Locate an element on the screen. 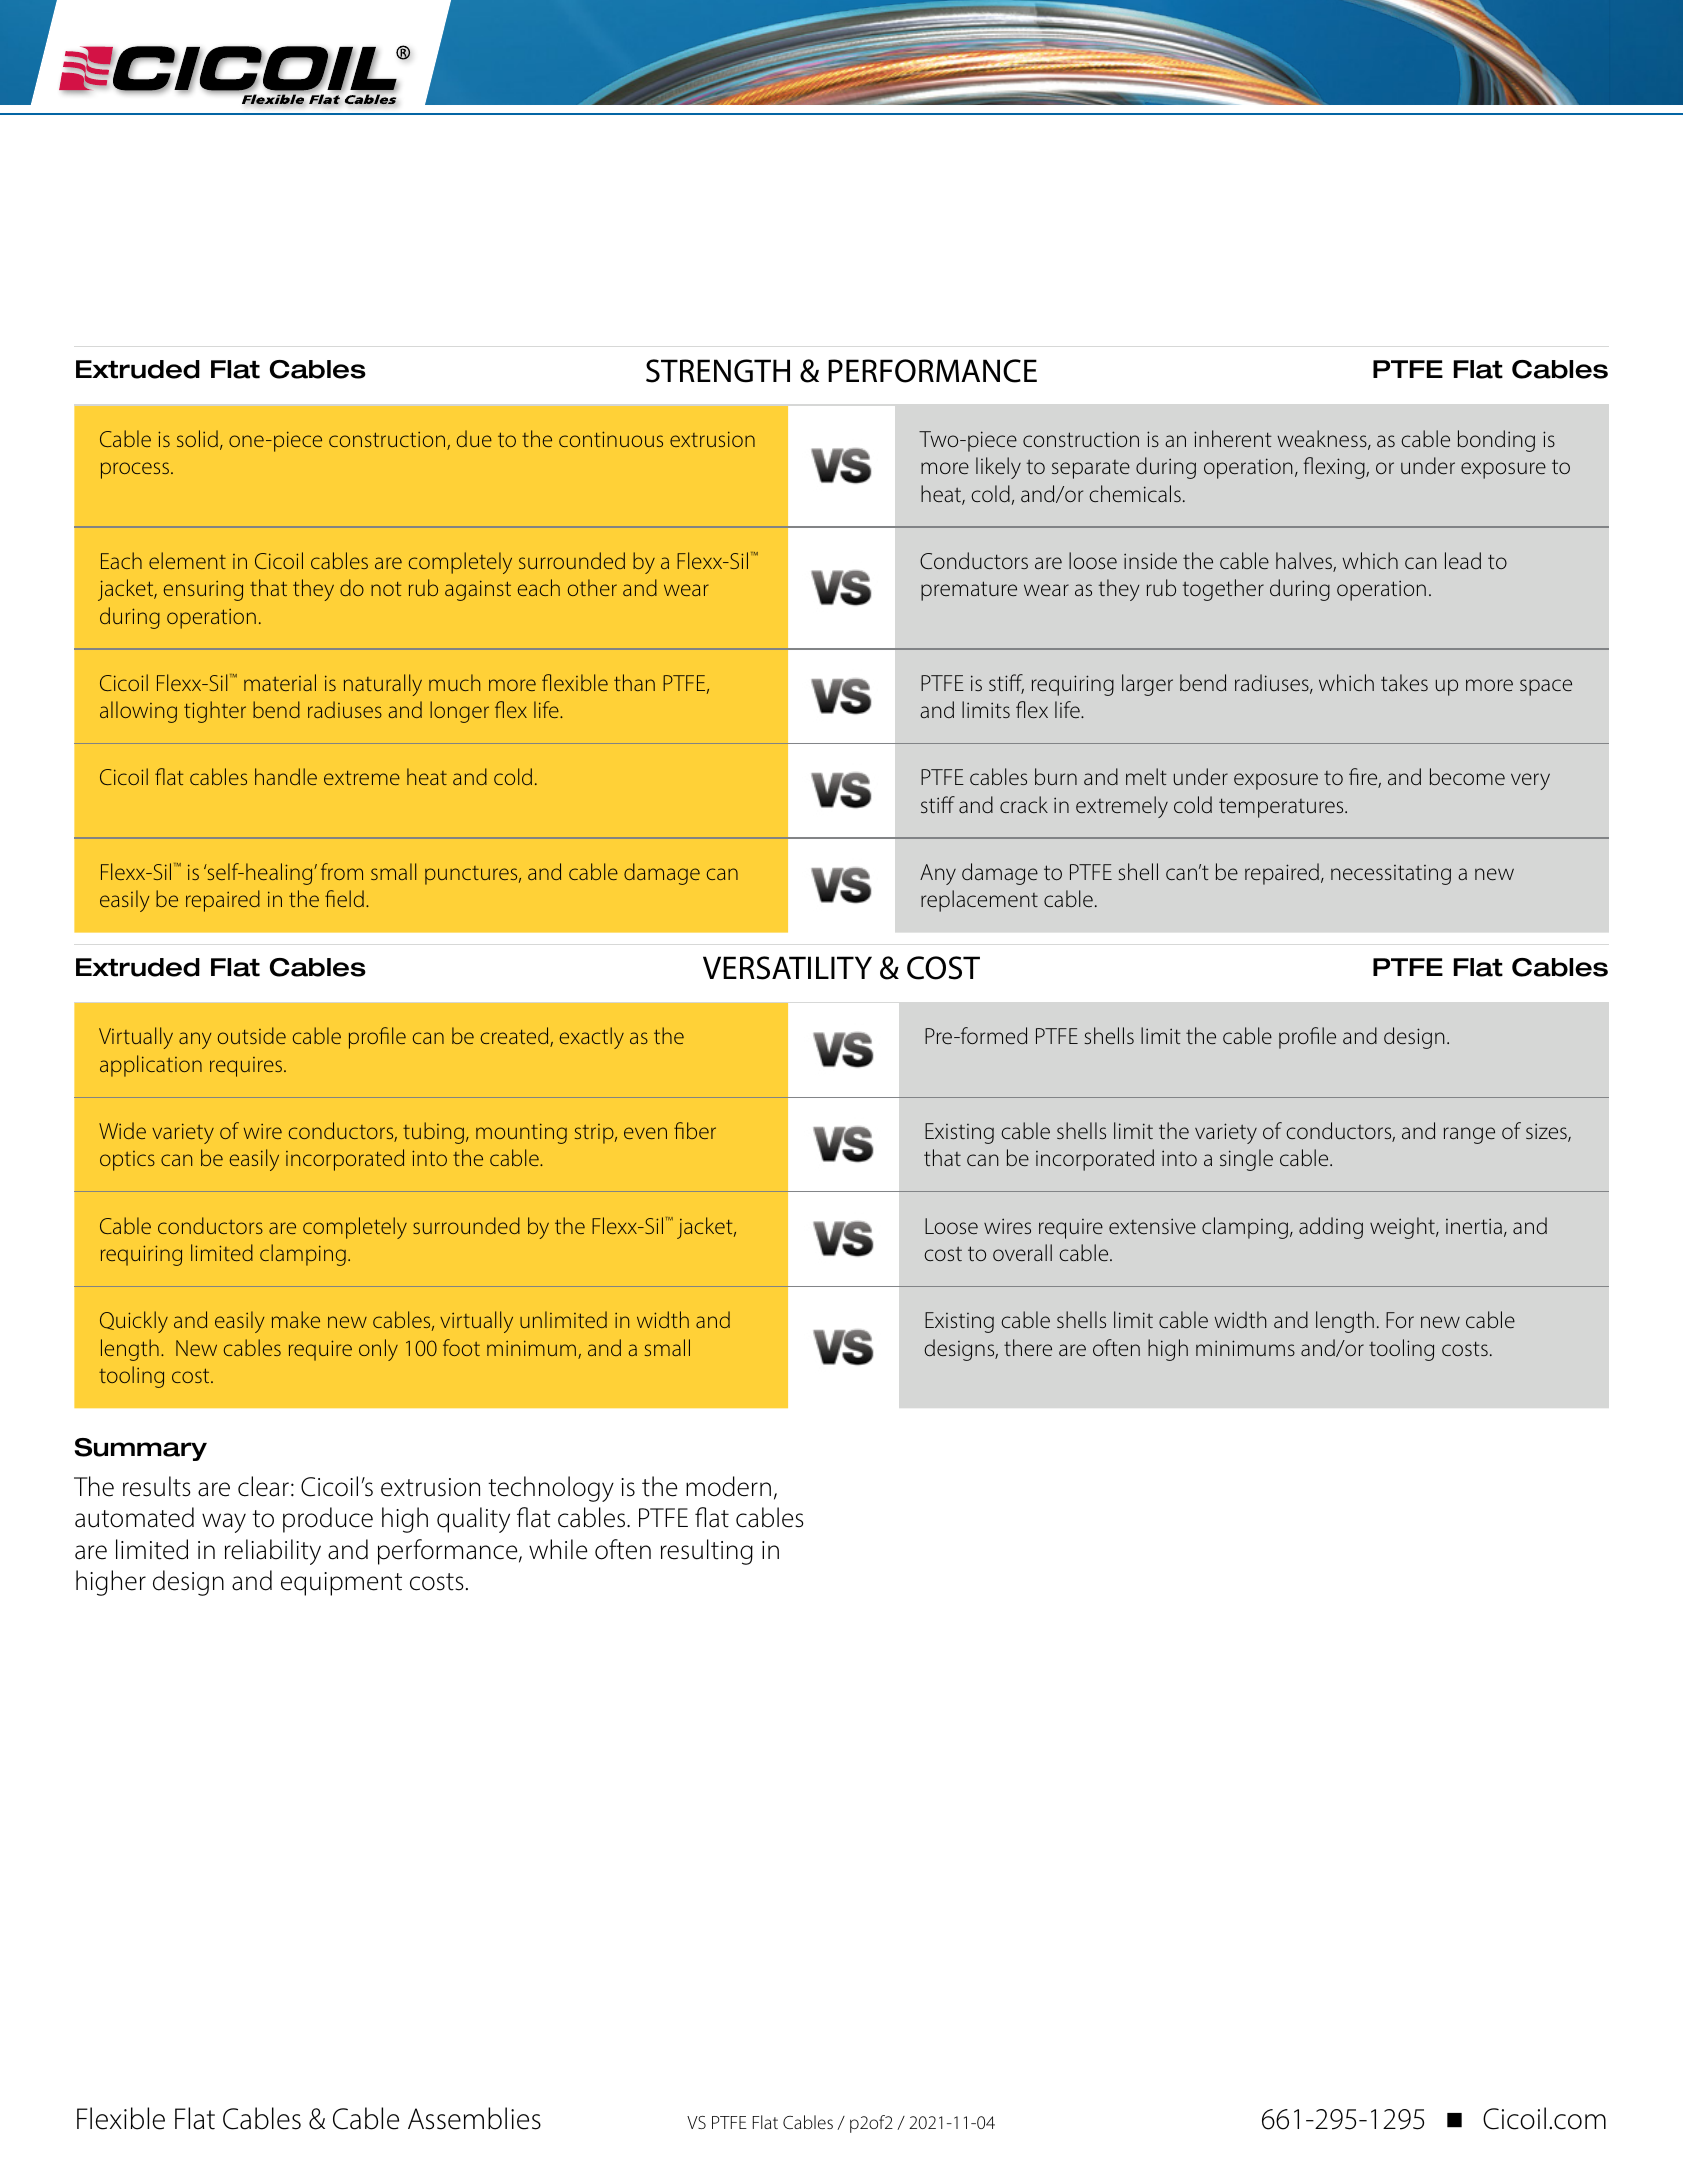 The image size is (1683, 2178). resulting is located at coordinates (707, 1552).
